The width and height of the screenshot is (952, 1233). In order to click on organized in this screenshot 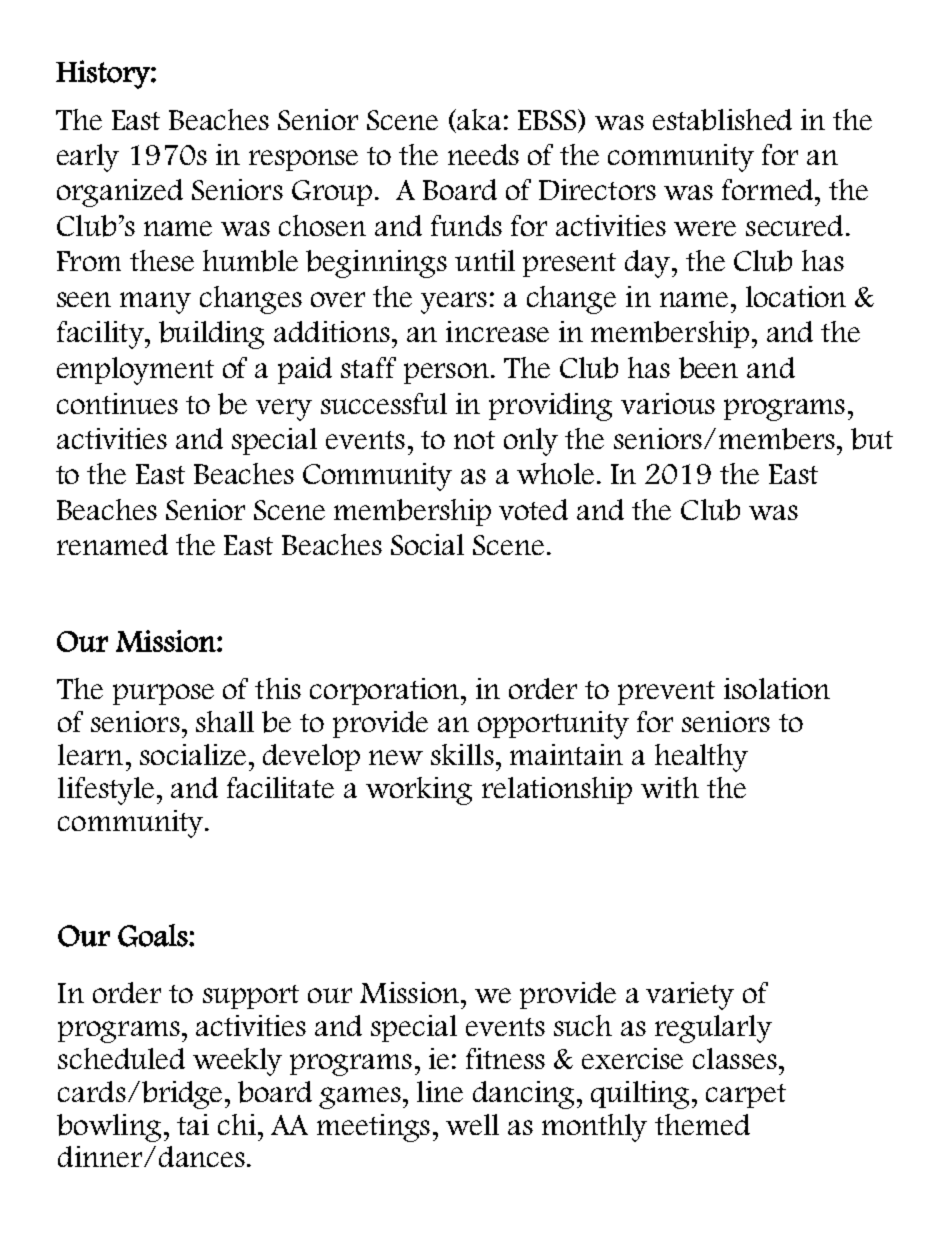, I will do `click(120, 193)`.
